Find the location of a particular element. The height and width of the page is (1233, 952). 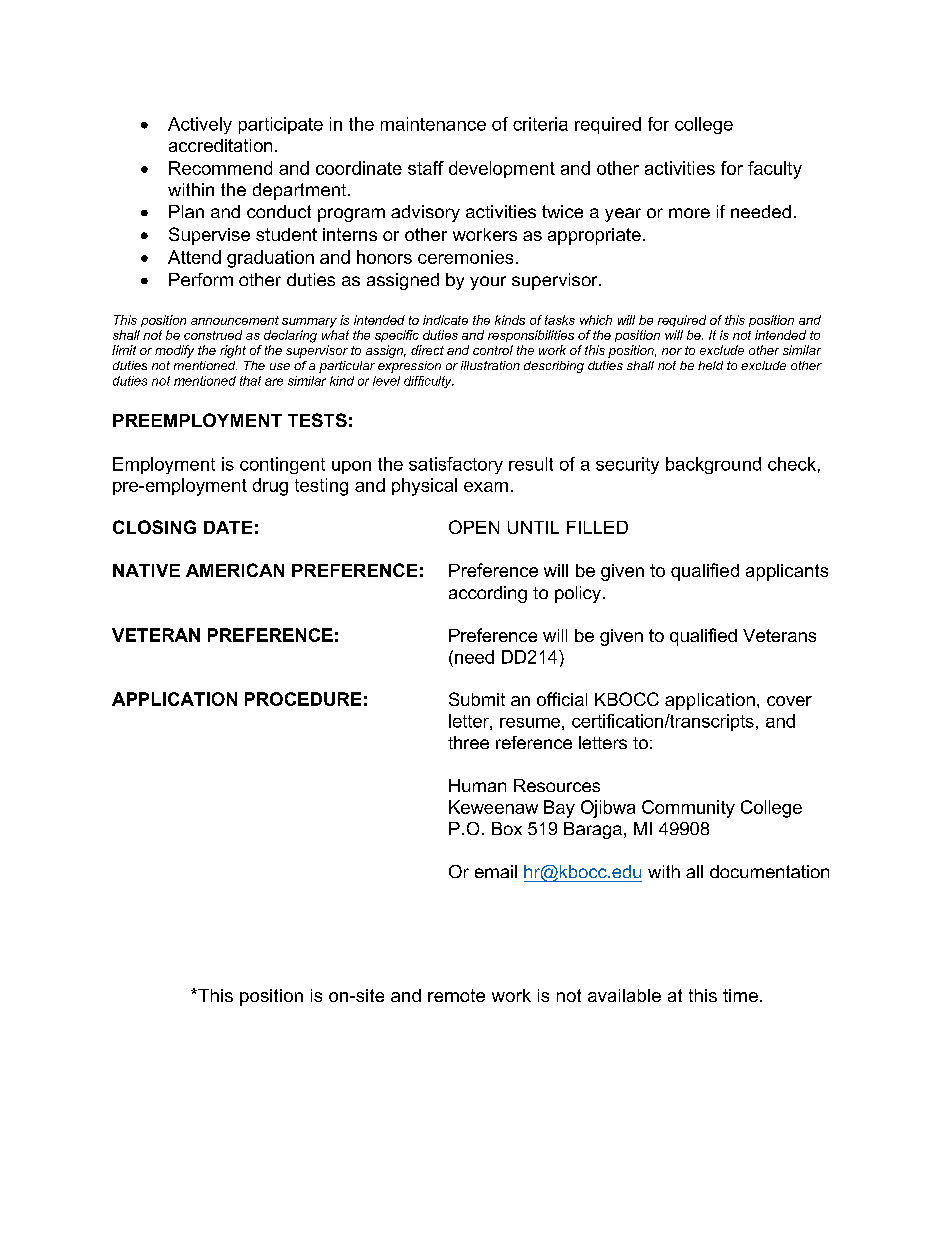

accreditation is located at coordinates (220, 145).
